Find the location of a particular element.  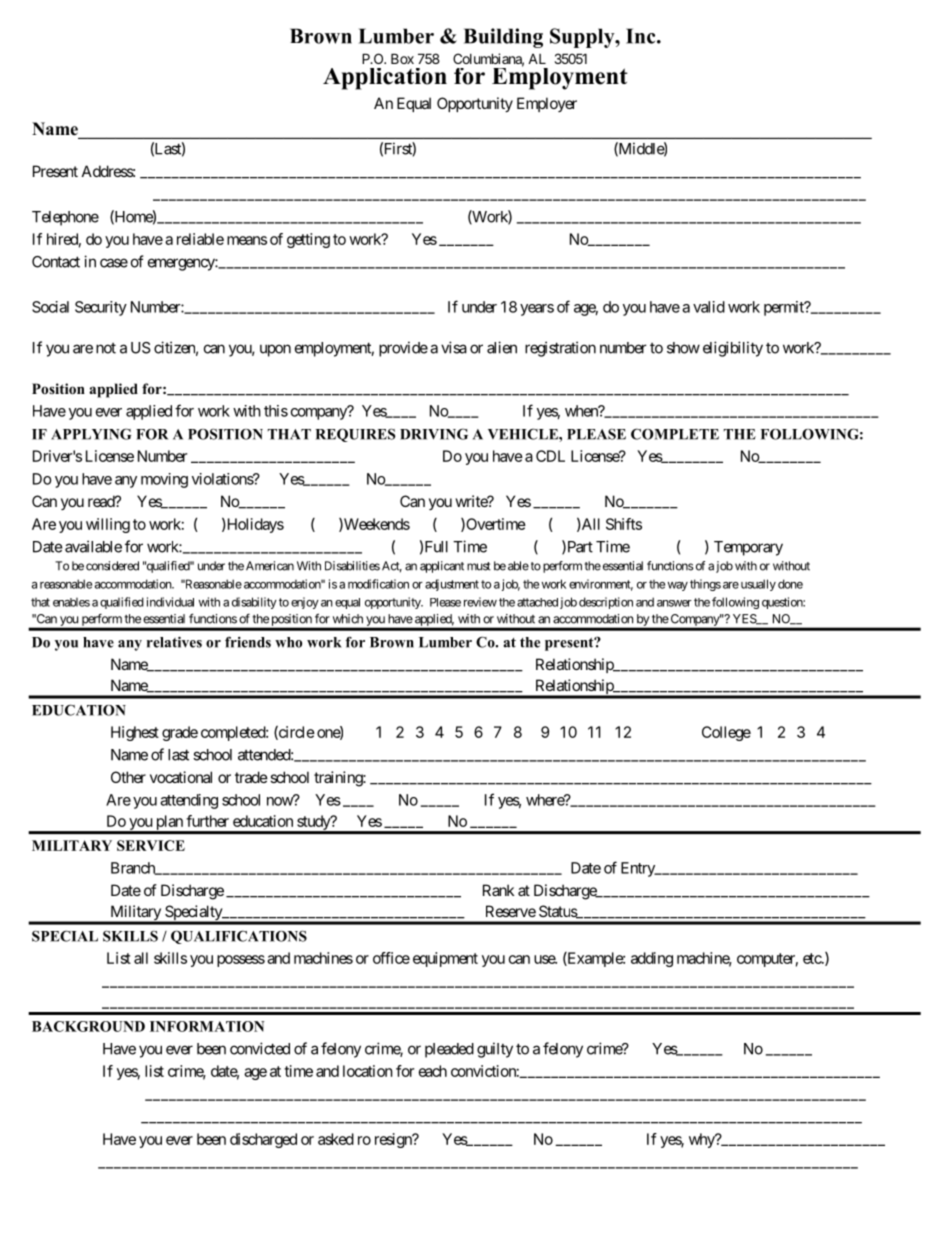

things is located at coordinates (705, 585).
